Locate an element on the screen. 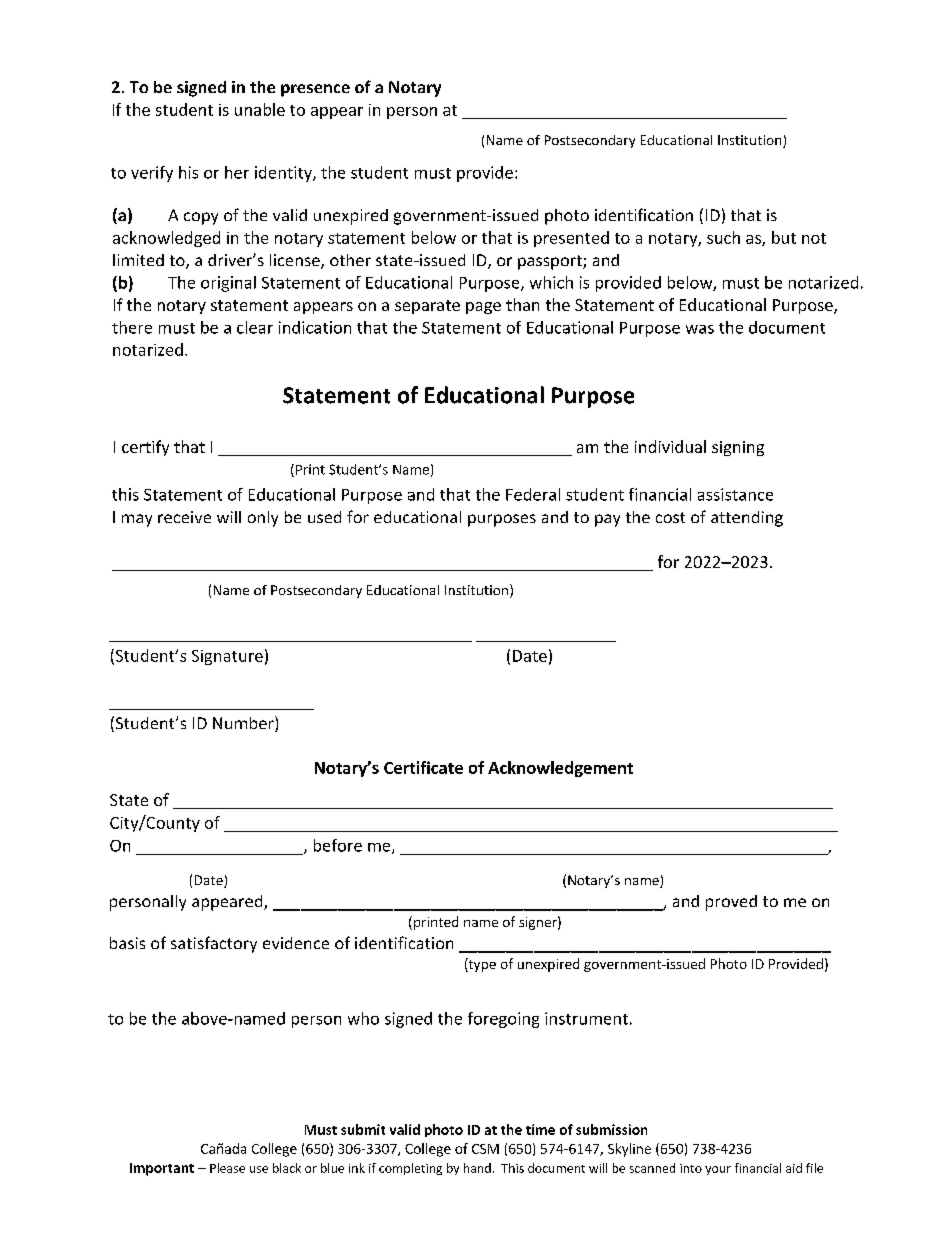 The width and height of the screenshot is (952, 1233). such is located at coordinates (723, 237).
